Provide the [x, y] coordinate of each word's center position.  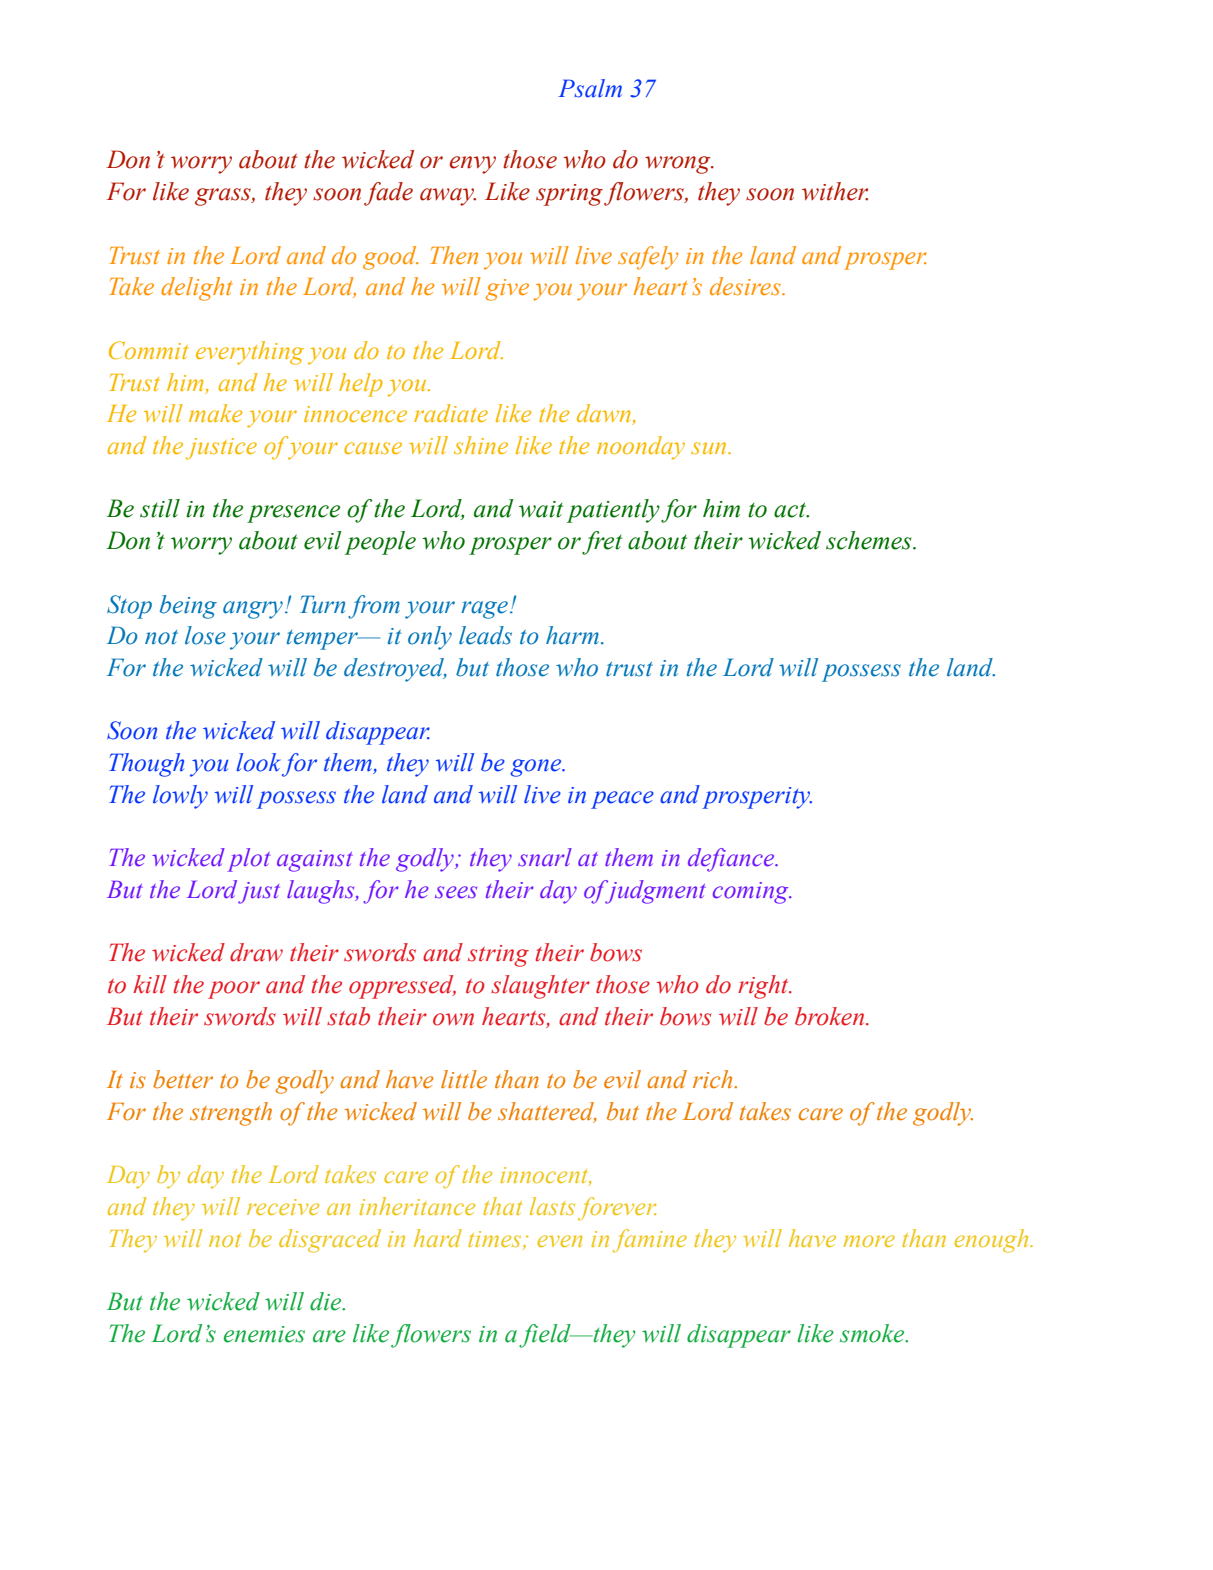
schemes [870, 540]
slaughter [540, 987]
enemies [264, 1334]
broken [831, 1016]
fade [388, 194]
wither [835, 191]
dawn [605, 414]
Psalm [590, 88]
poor [234, 990]
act [791, 510]
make [215, 413]
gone [537, 768]
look [258, 762]
